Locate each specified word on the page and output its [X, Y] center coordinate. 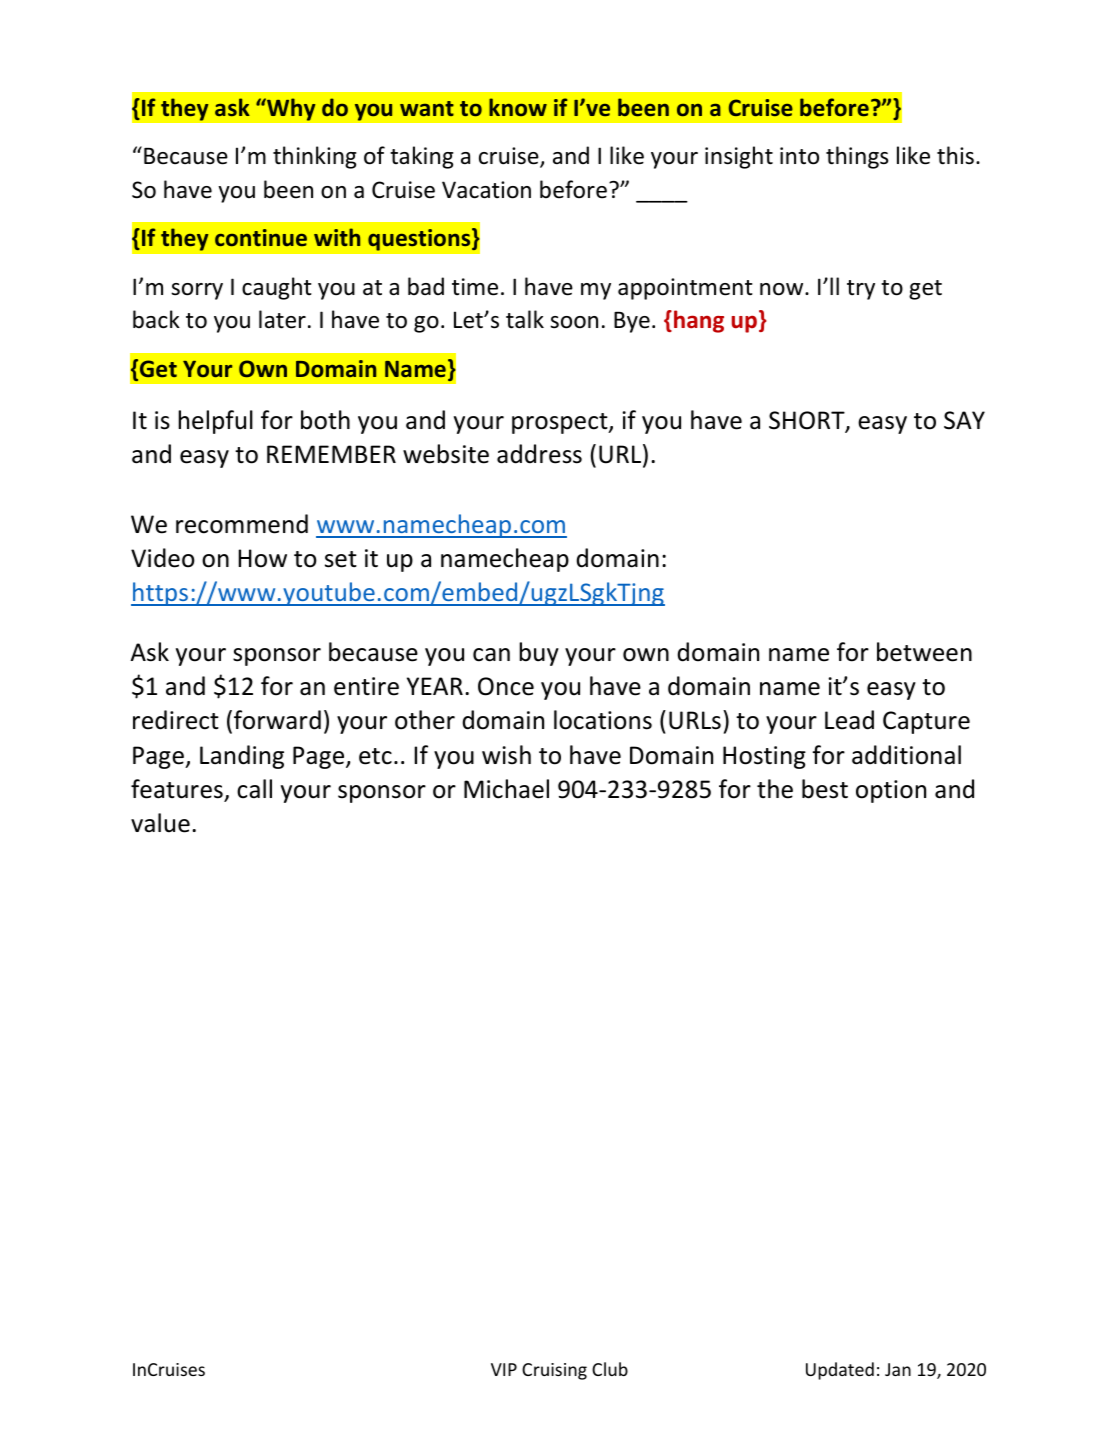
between [924, 652]
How [262, 558]
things [857, 157]
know [518, 107]
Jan [898, 1369]
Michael [506, 789]
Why [290, 109]
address [539, 454]
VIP [504, 1369]
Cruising [554, 1371]
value [160, 823]
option [891, 791]
